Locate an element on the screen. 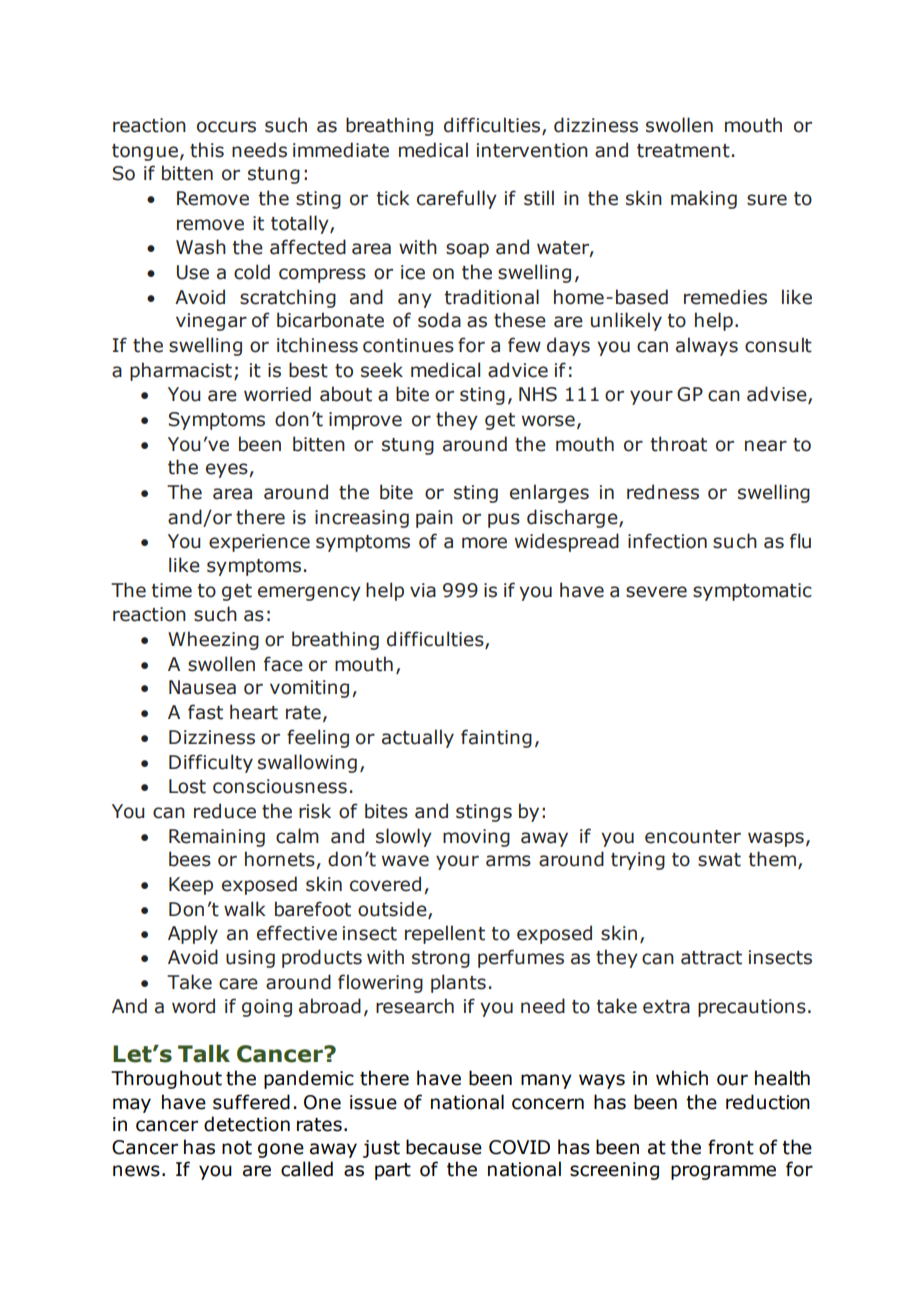 This screenshot has width=924, height=1308. this is located at coordinates (207, 150).
